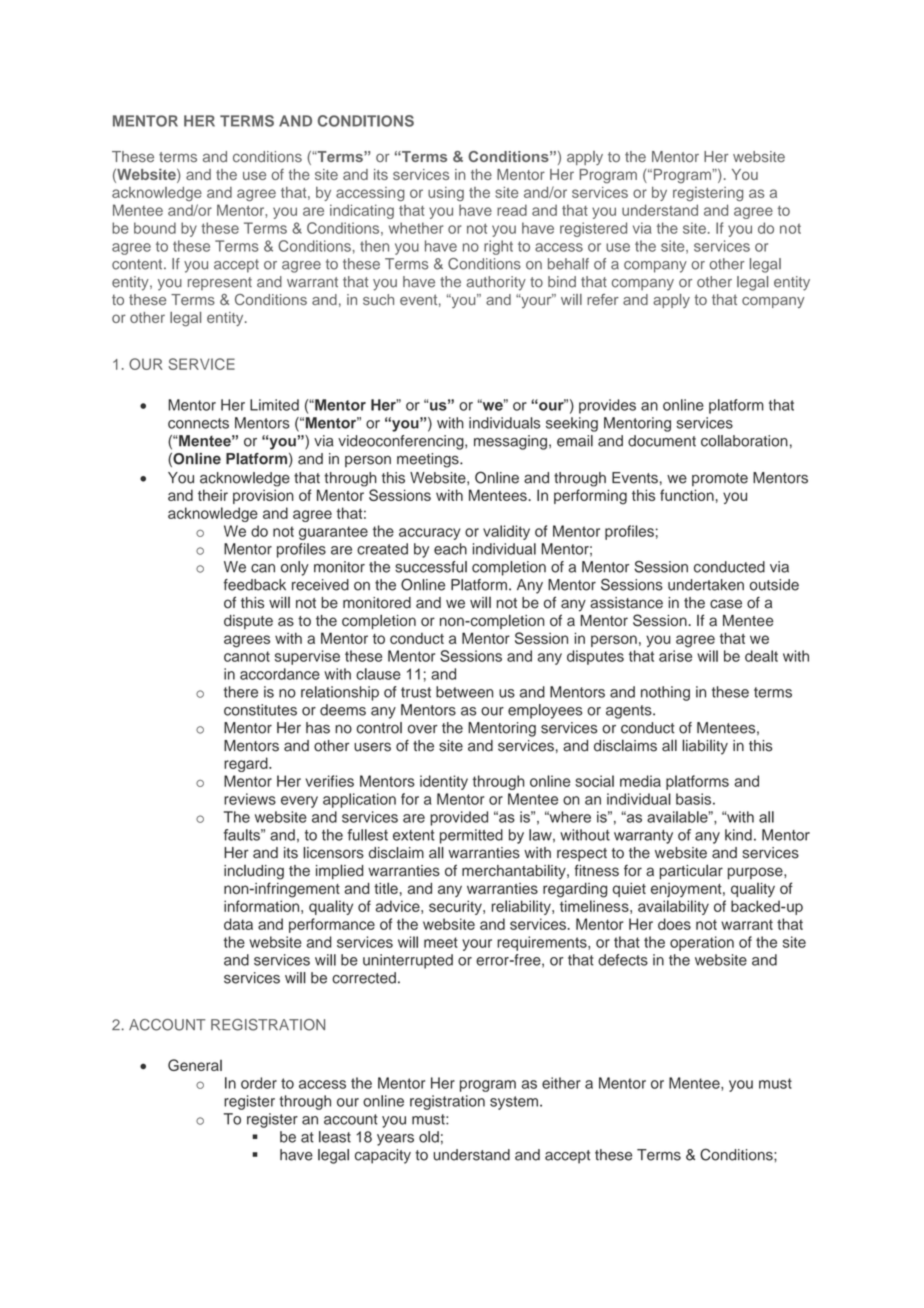 The width and height of the page is (924, 1308). I want to click on order, so click(259, 1083).
